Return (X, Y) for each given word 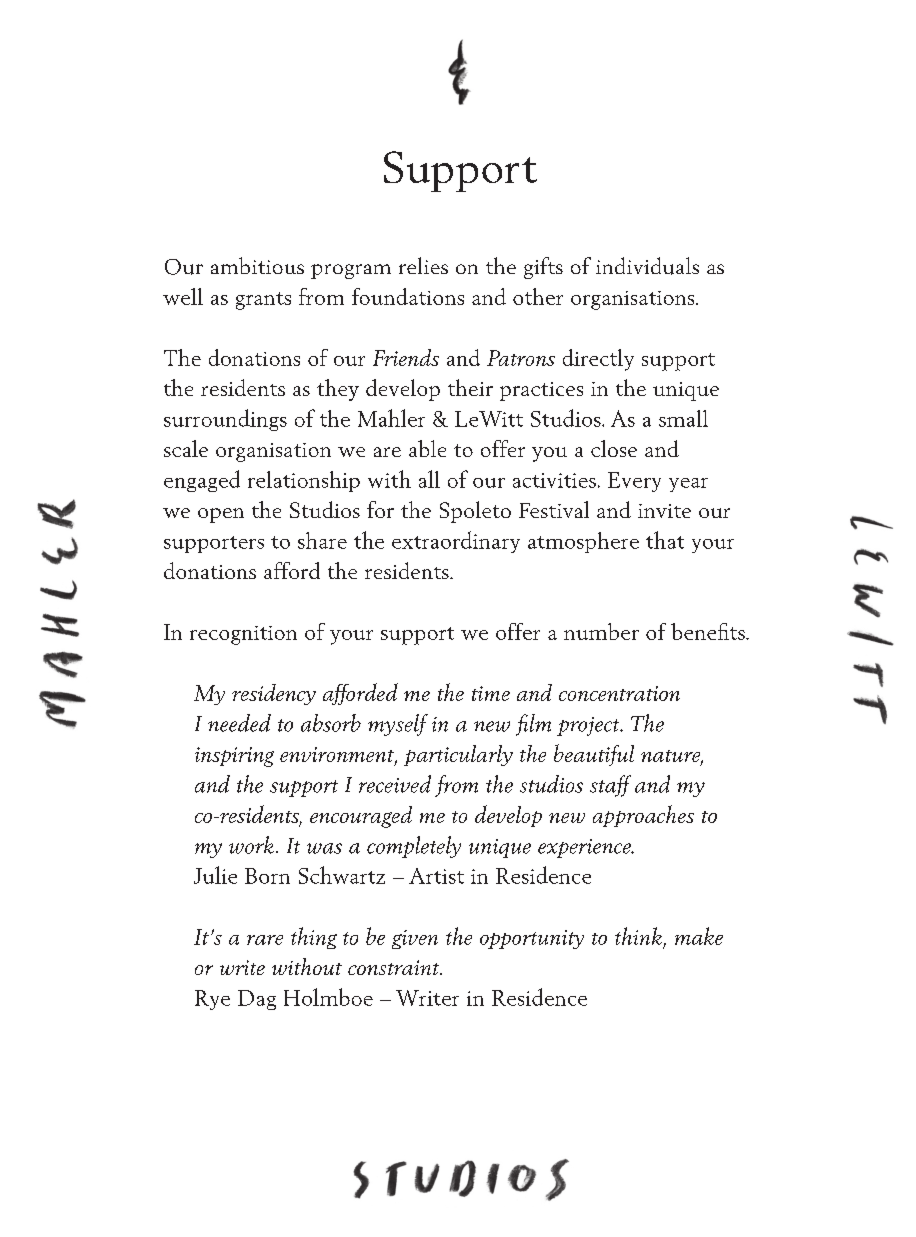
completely (414, 847)
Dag (257, 1000)
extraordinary (456, 542)
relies (423, 265)
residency (274, 694)
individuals (647, 266)
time (491, 693)
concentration (619, 693)
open (221, 515)
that (665, 540)
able (427, 448)
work (251, 845)
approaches (643, 816)
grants (263, 301)
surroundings (225, 420)
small (683, 418)
